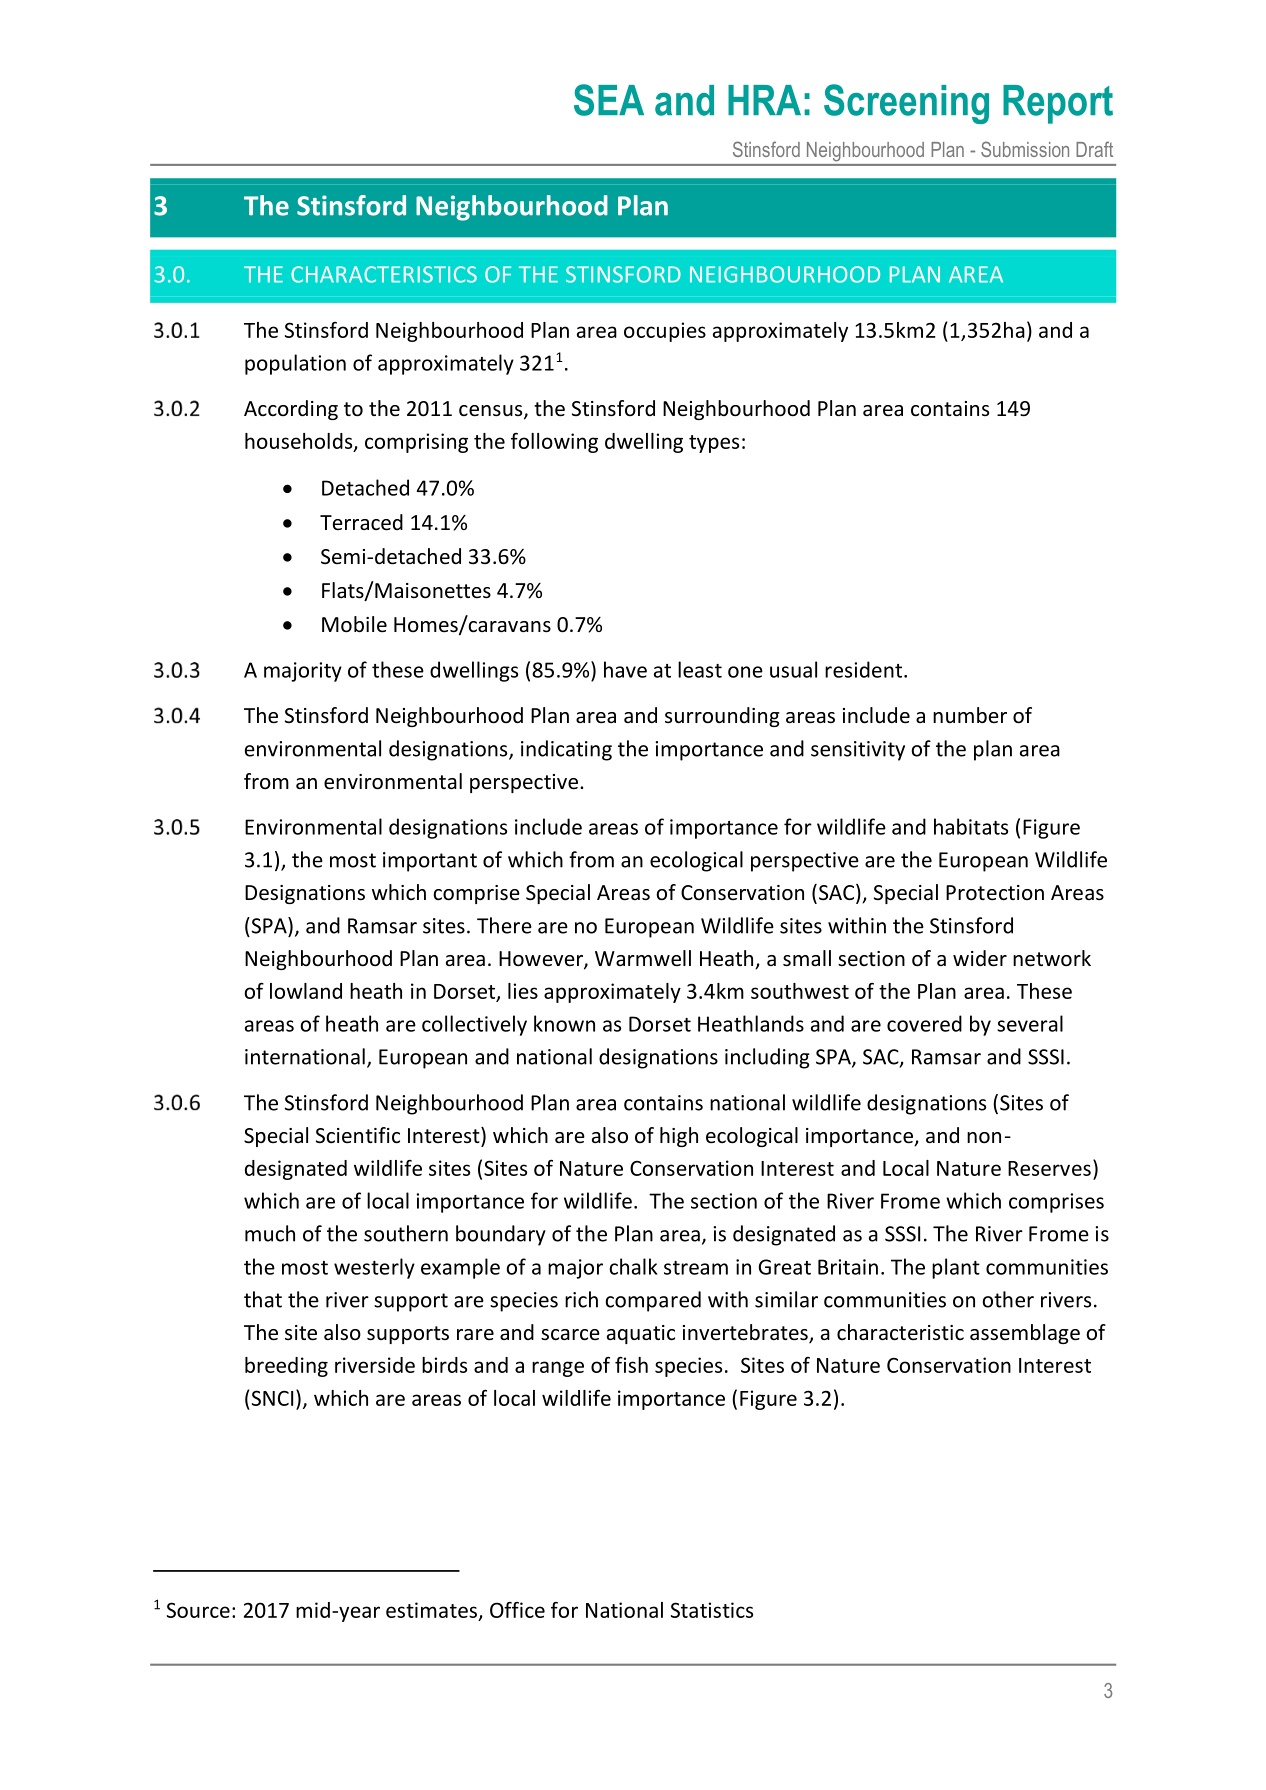 The width and height of the screenshot is (1266, 1790). I want to click on assemblage, so click(1025, 1334).
